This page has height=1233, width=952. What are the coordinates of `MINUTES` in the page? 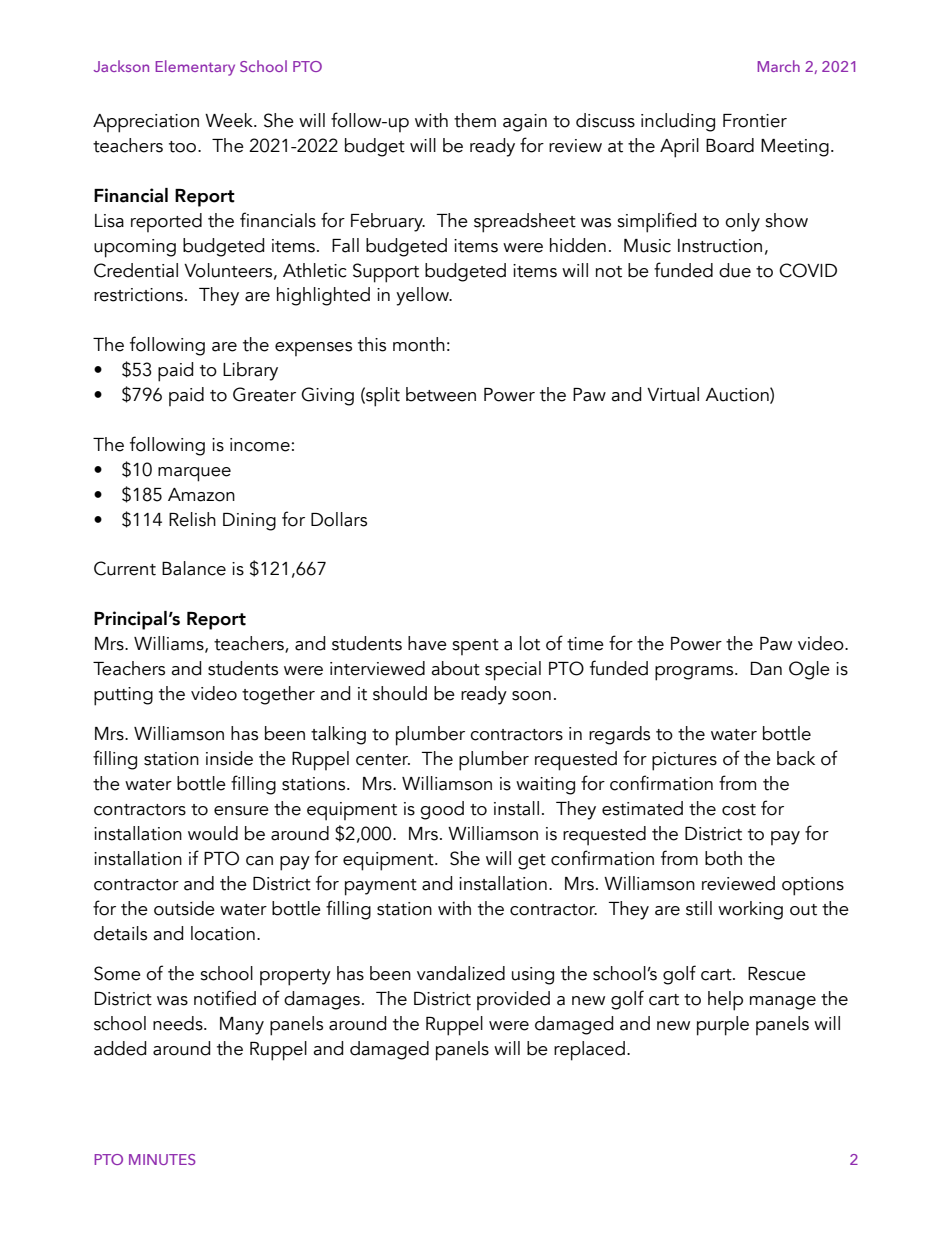 It's located at (162, 1159).
